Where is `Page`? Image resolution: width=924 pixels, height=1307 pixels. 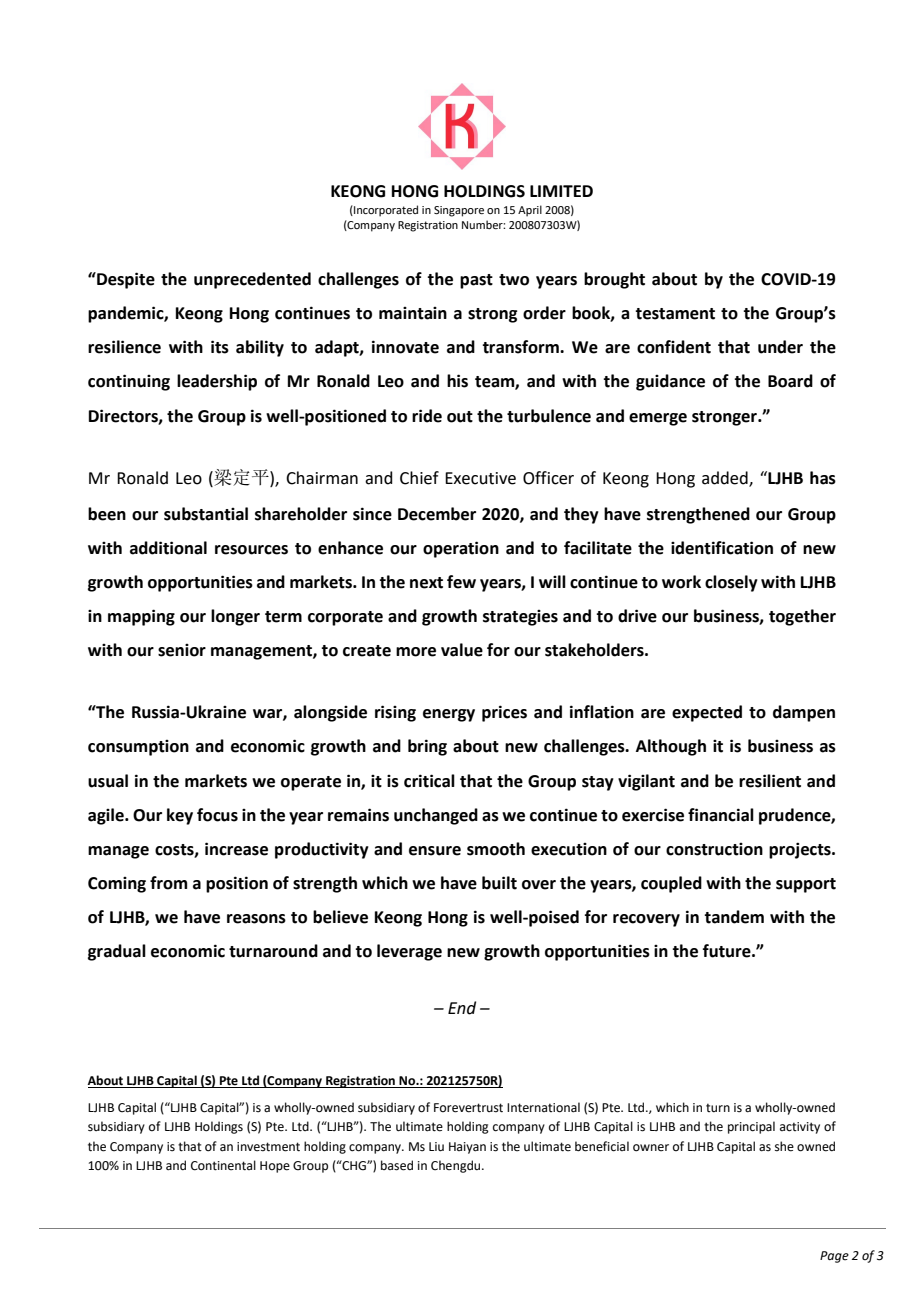
Page is located at coordinates (834, 1257).
